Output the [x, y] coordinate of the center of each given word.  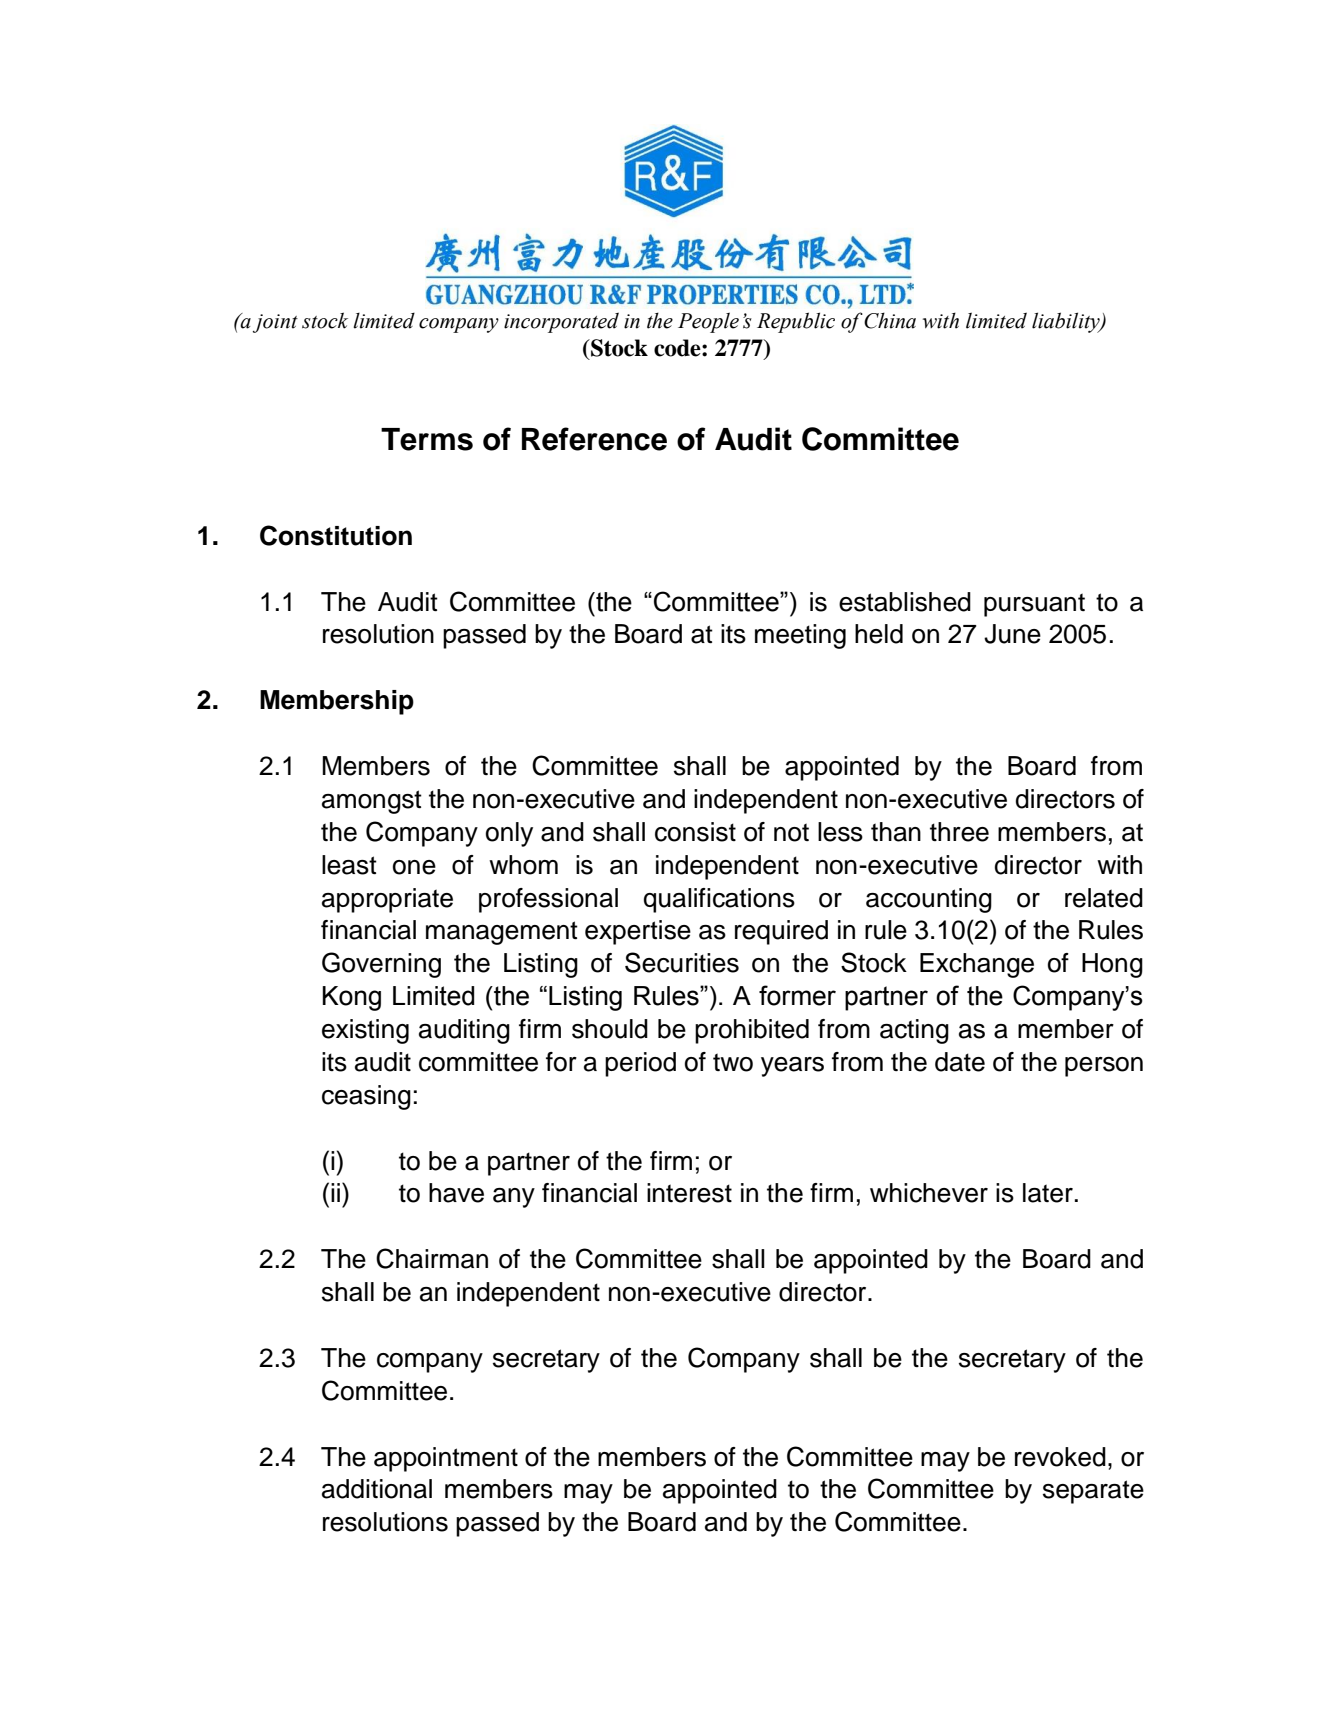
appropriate [387, 900]
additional [377, 1489]
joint [275, 323]
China [890, 320]
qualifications [719, 900]
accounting [929, 900]
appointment [446, 1459]
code [678, 348]
